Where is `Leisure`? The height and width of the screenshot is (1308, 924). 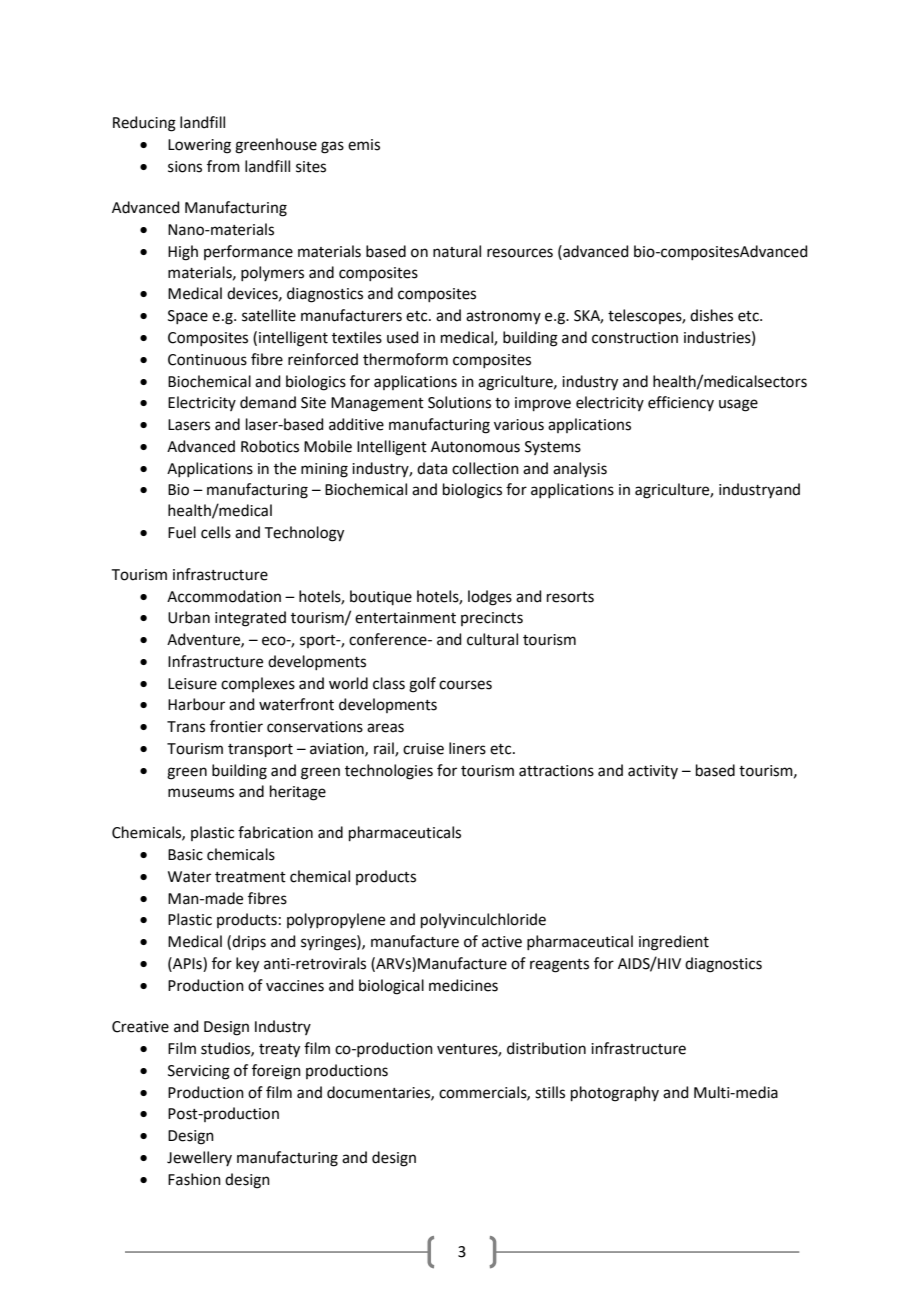
Leisure is located at coordinates (192, 684).
